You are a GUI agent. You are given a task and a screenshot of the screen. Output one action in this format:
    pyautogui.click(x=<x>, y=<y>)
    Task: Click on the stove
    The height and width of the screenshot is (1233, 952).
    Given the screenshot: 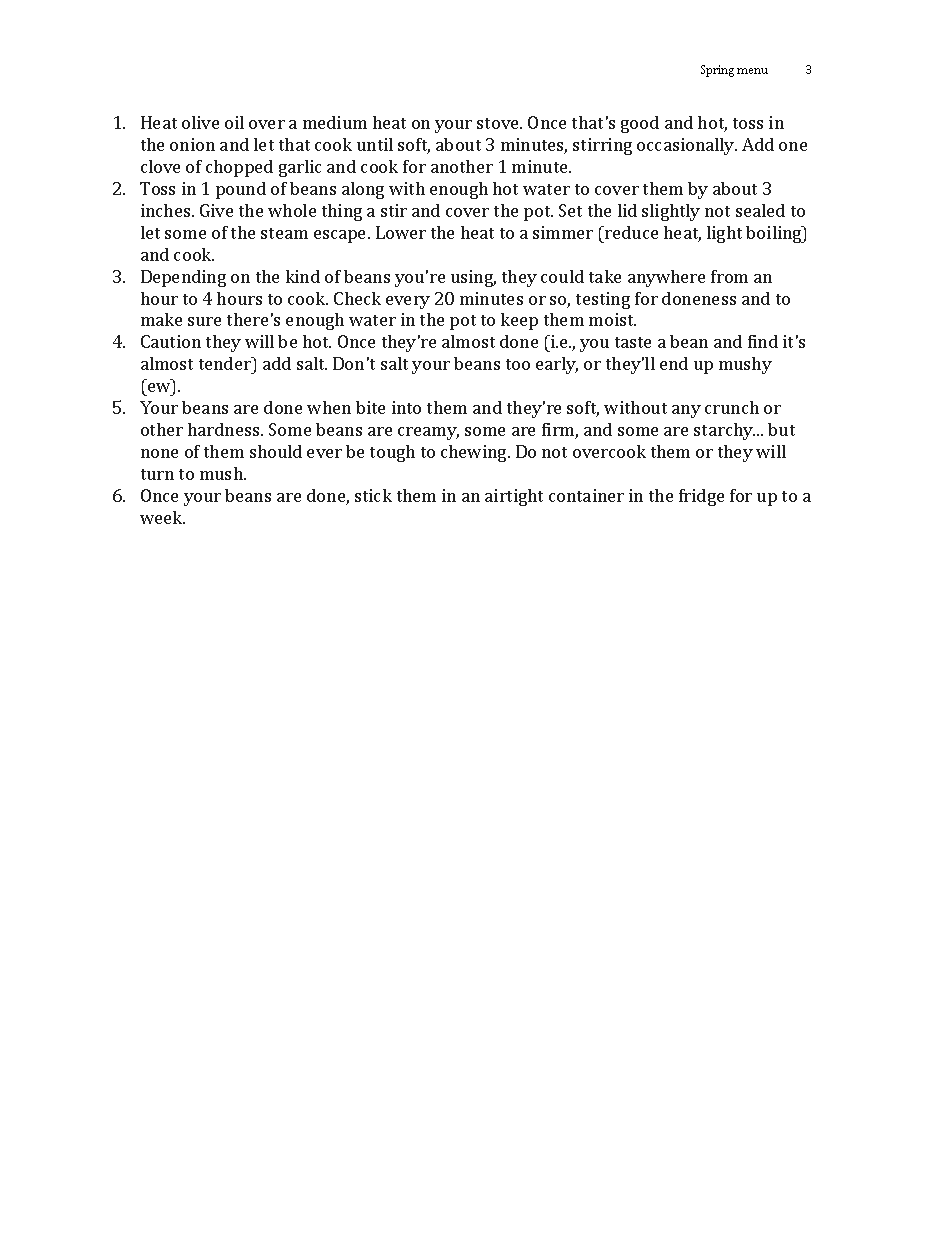 What is the action you would take?
    pyautogui.click(x=499, y=123)
